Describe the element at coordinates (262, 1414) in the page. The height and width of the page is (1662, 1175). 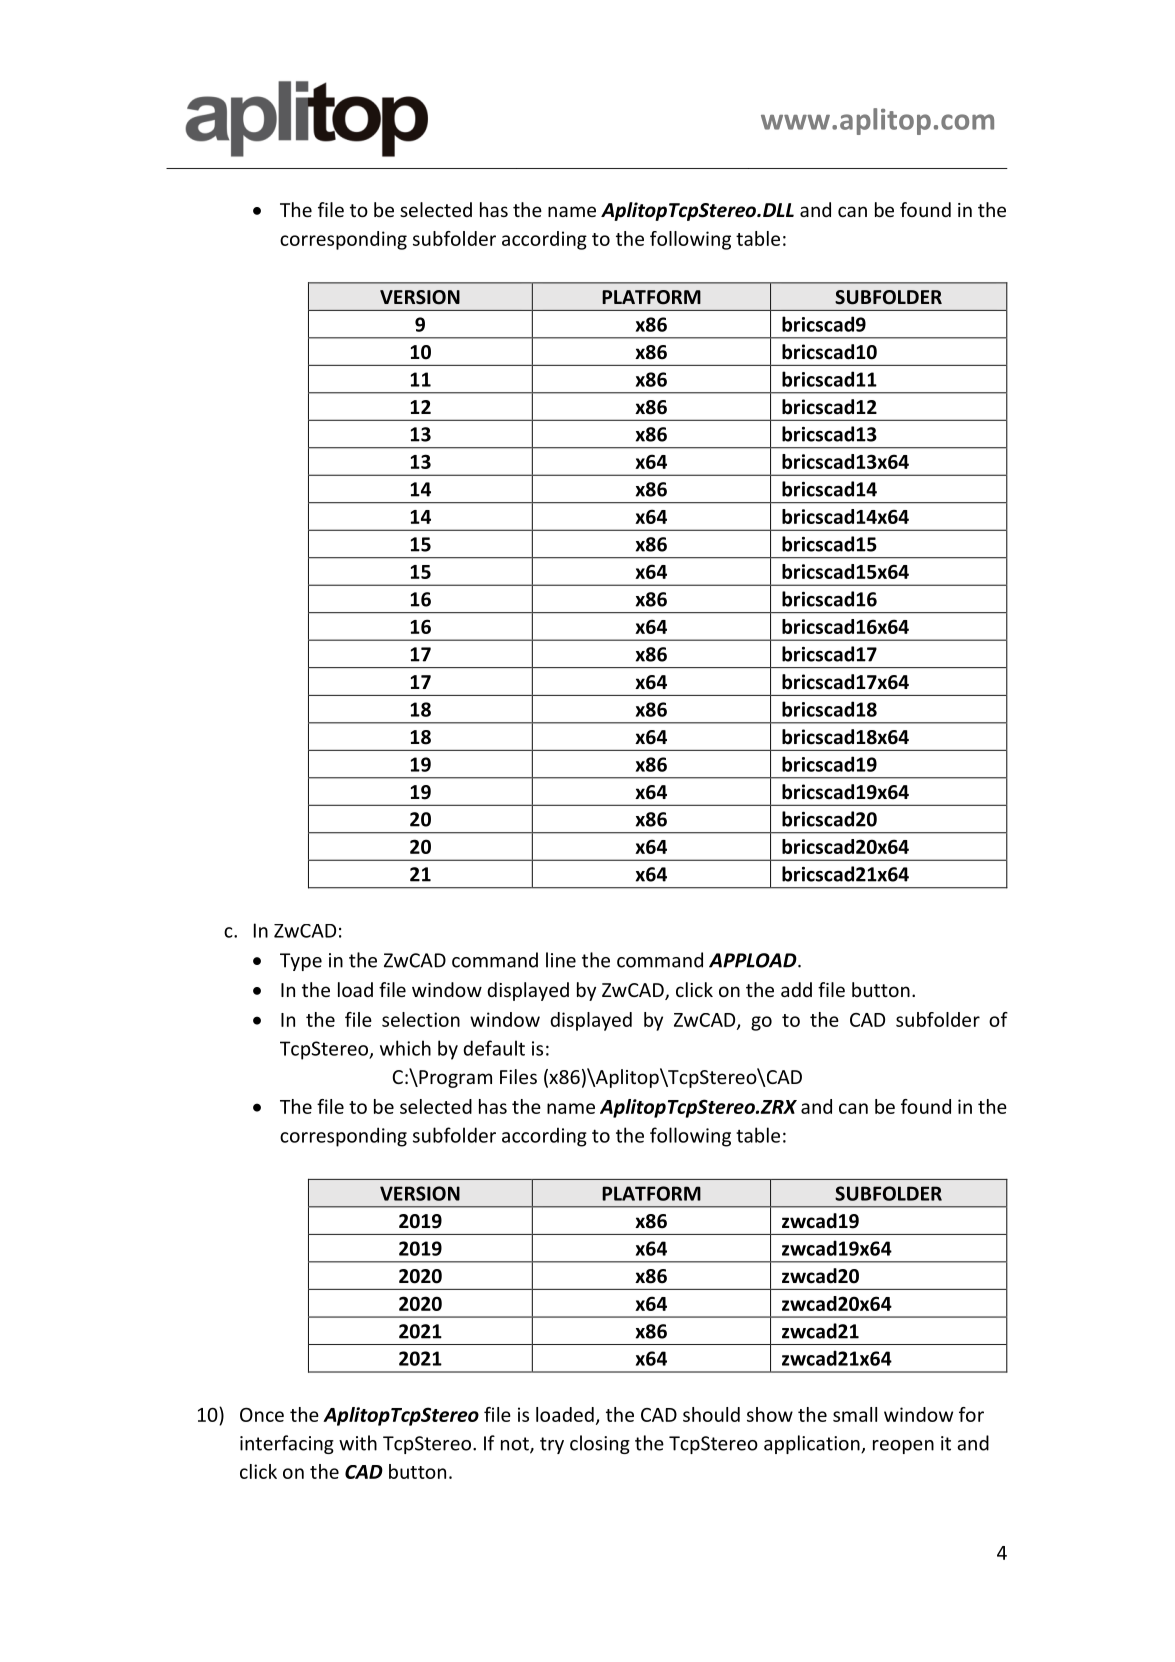
I see `Once` at that location.
